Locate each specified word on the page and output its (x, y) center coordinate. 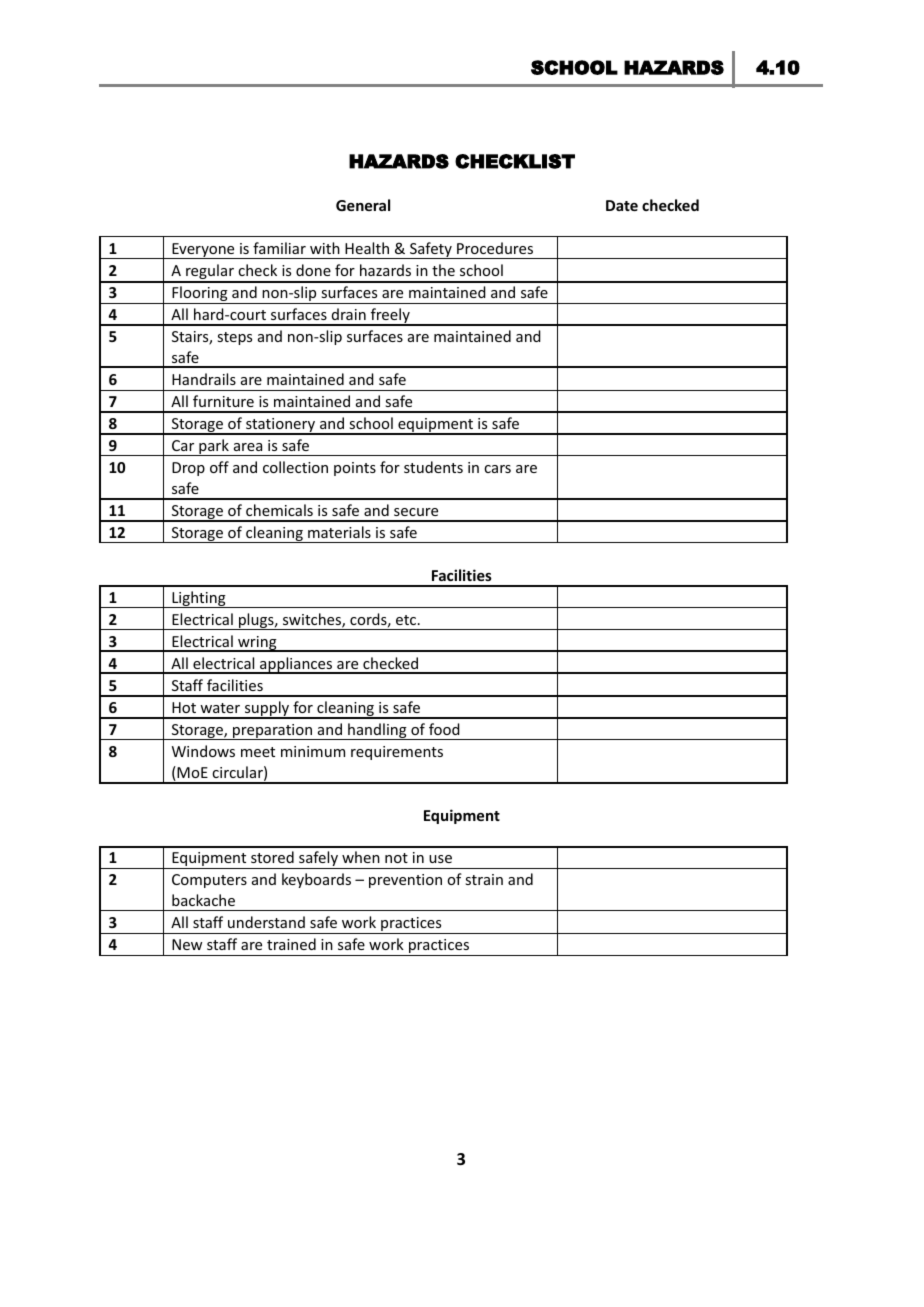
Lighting (199, 599)
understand (266, 922)
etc (406, 620)
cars (497, 469)
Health (367, 248)
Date (622, 205)
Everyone (203, 251)
